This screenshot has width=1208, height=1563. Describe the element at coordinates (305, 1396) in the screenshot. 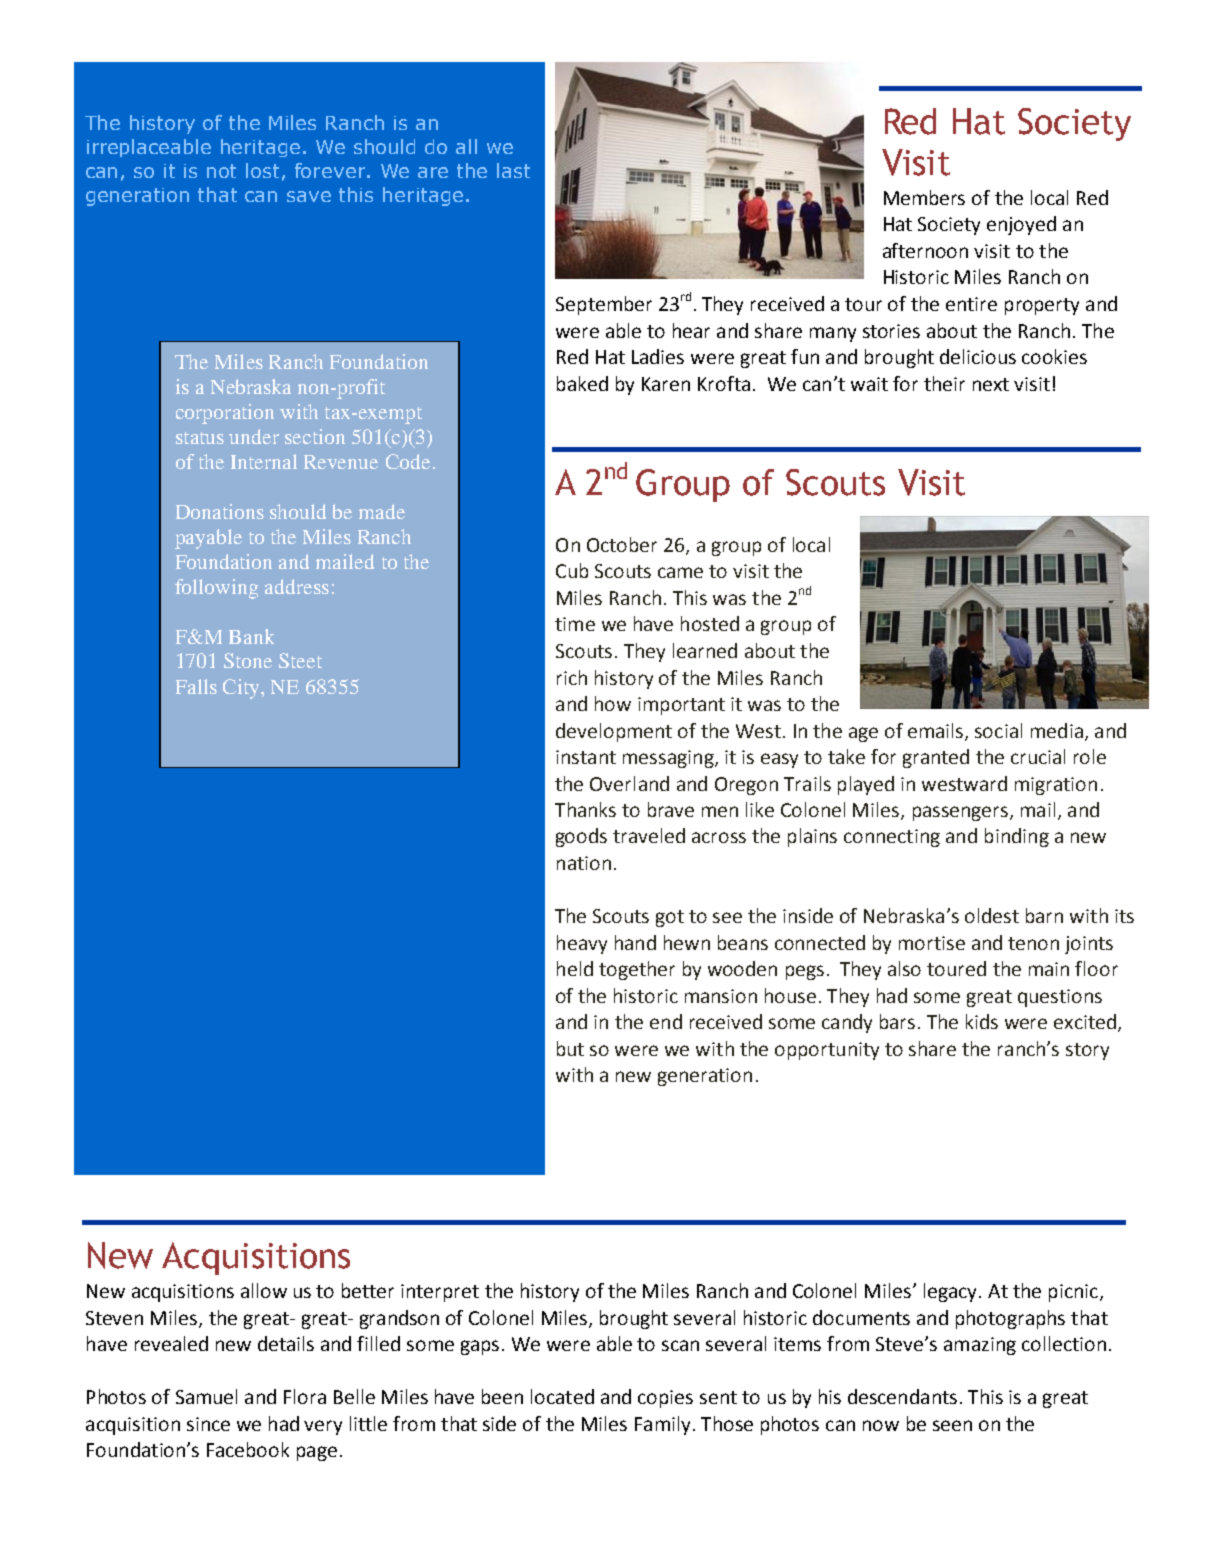

I see `Flora` at that location.
